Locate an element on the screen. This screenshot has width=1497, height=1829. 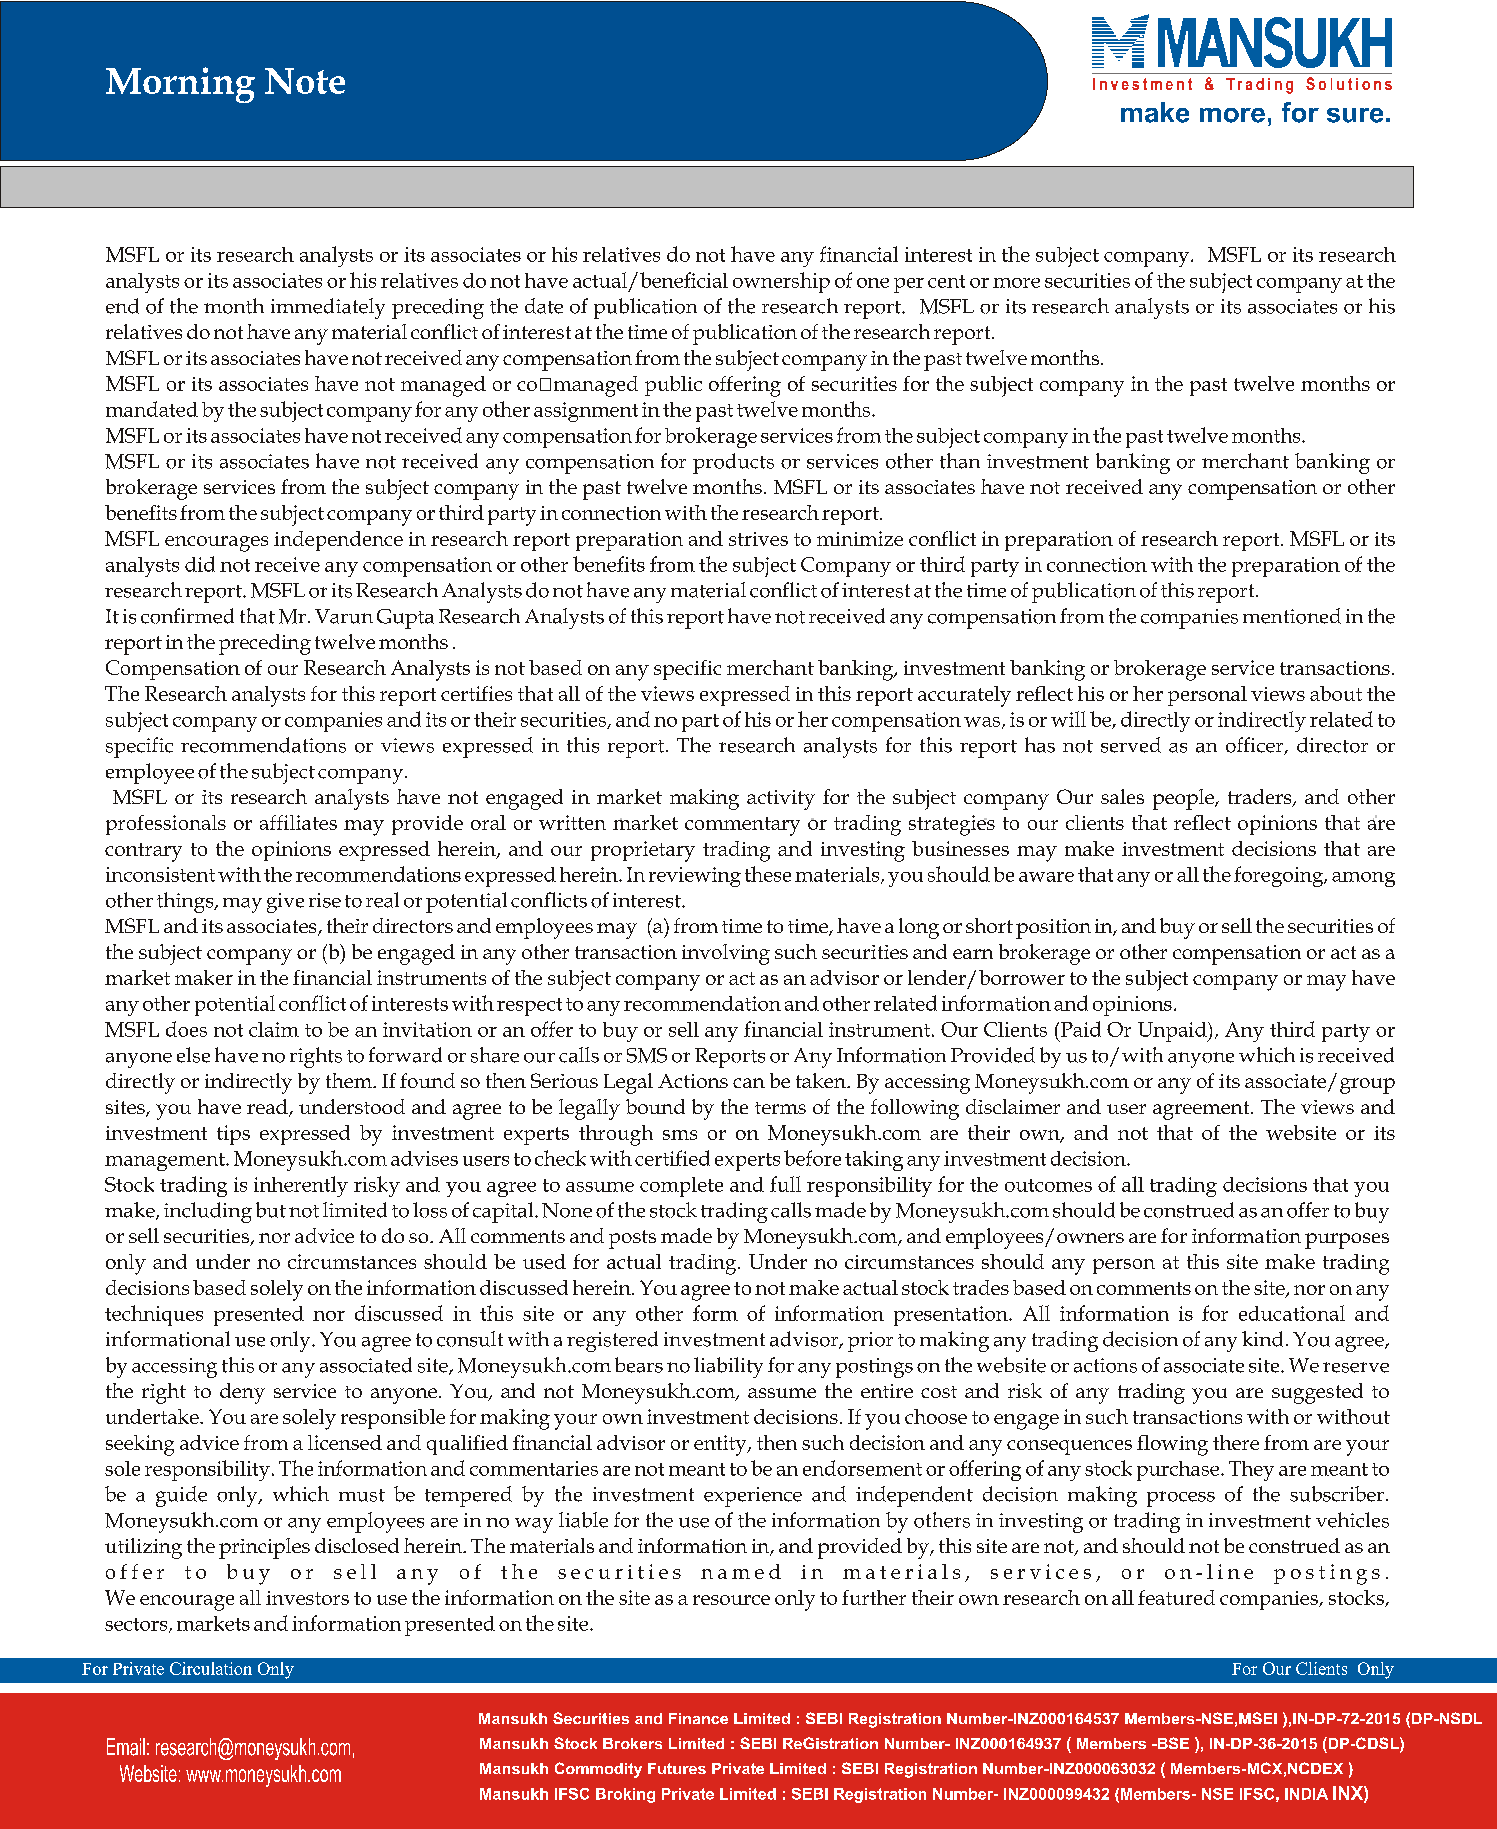
sure is located at coordinates (1355, 115).
